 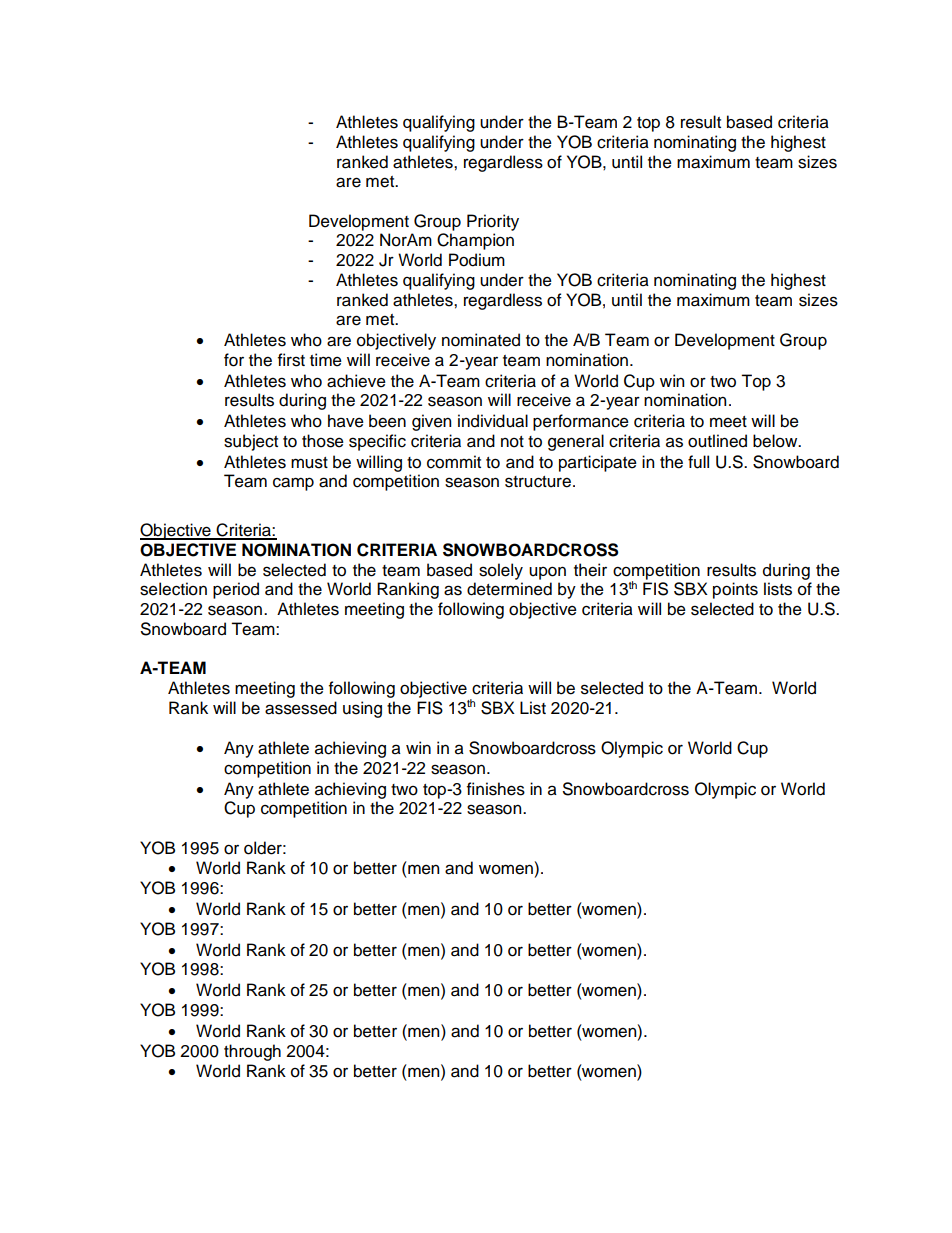 I want to click on outlined, so click(x=717, y=441).
